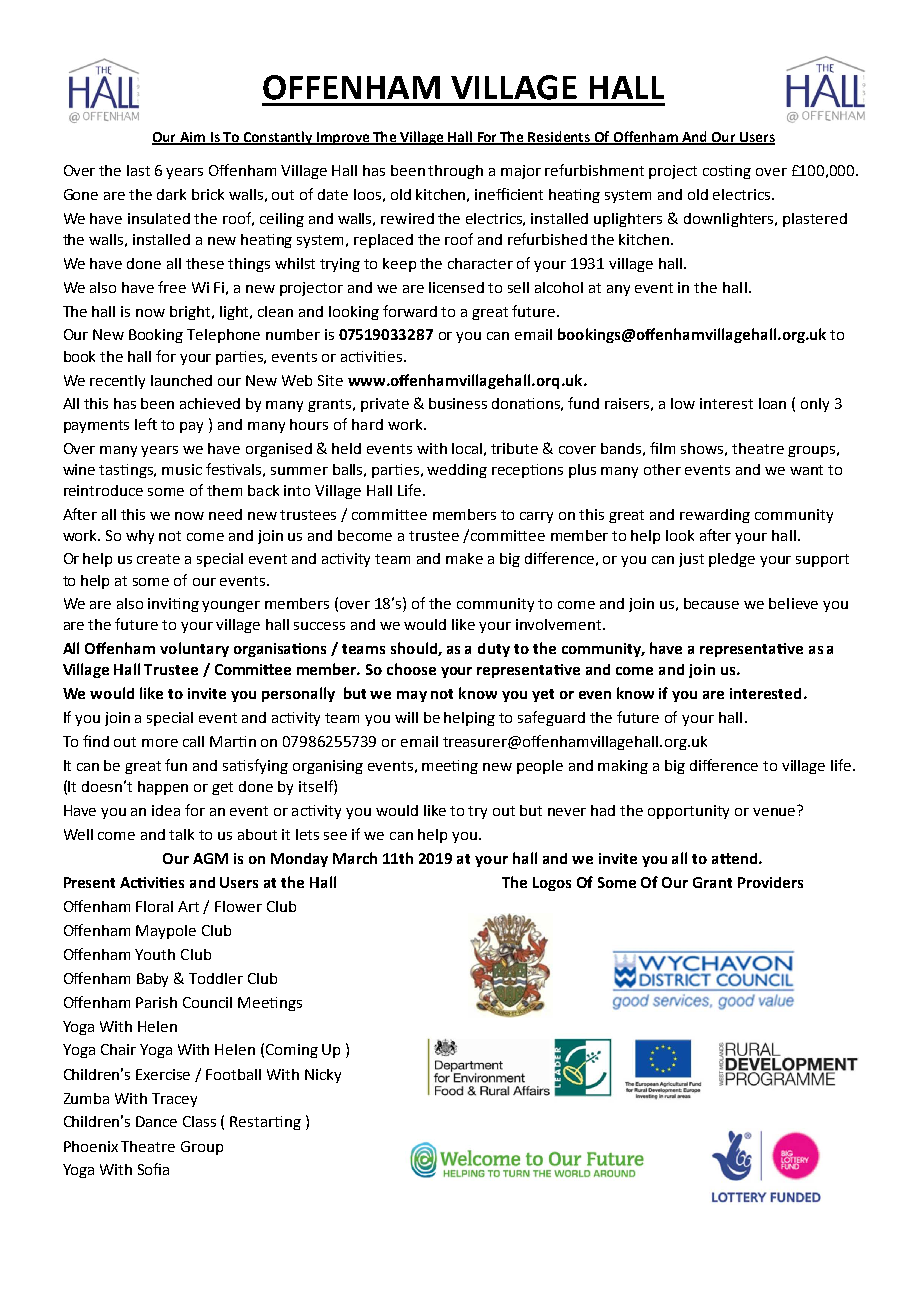  I want to click on idea, so click(166, 810).
